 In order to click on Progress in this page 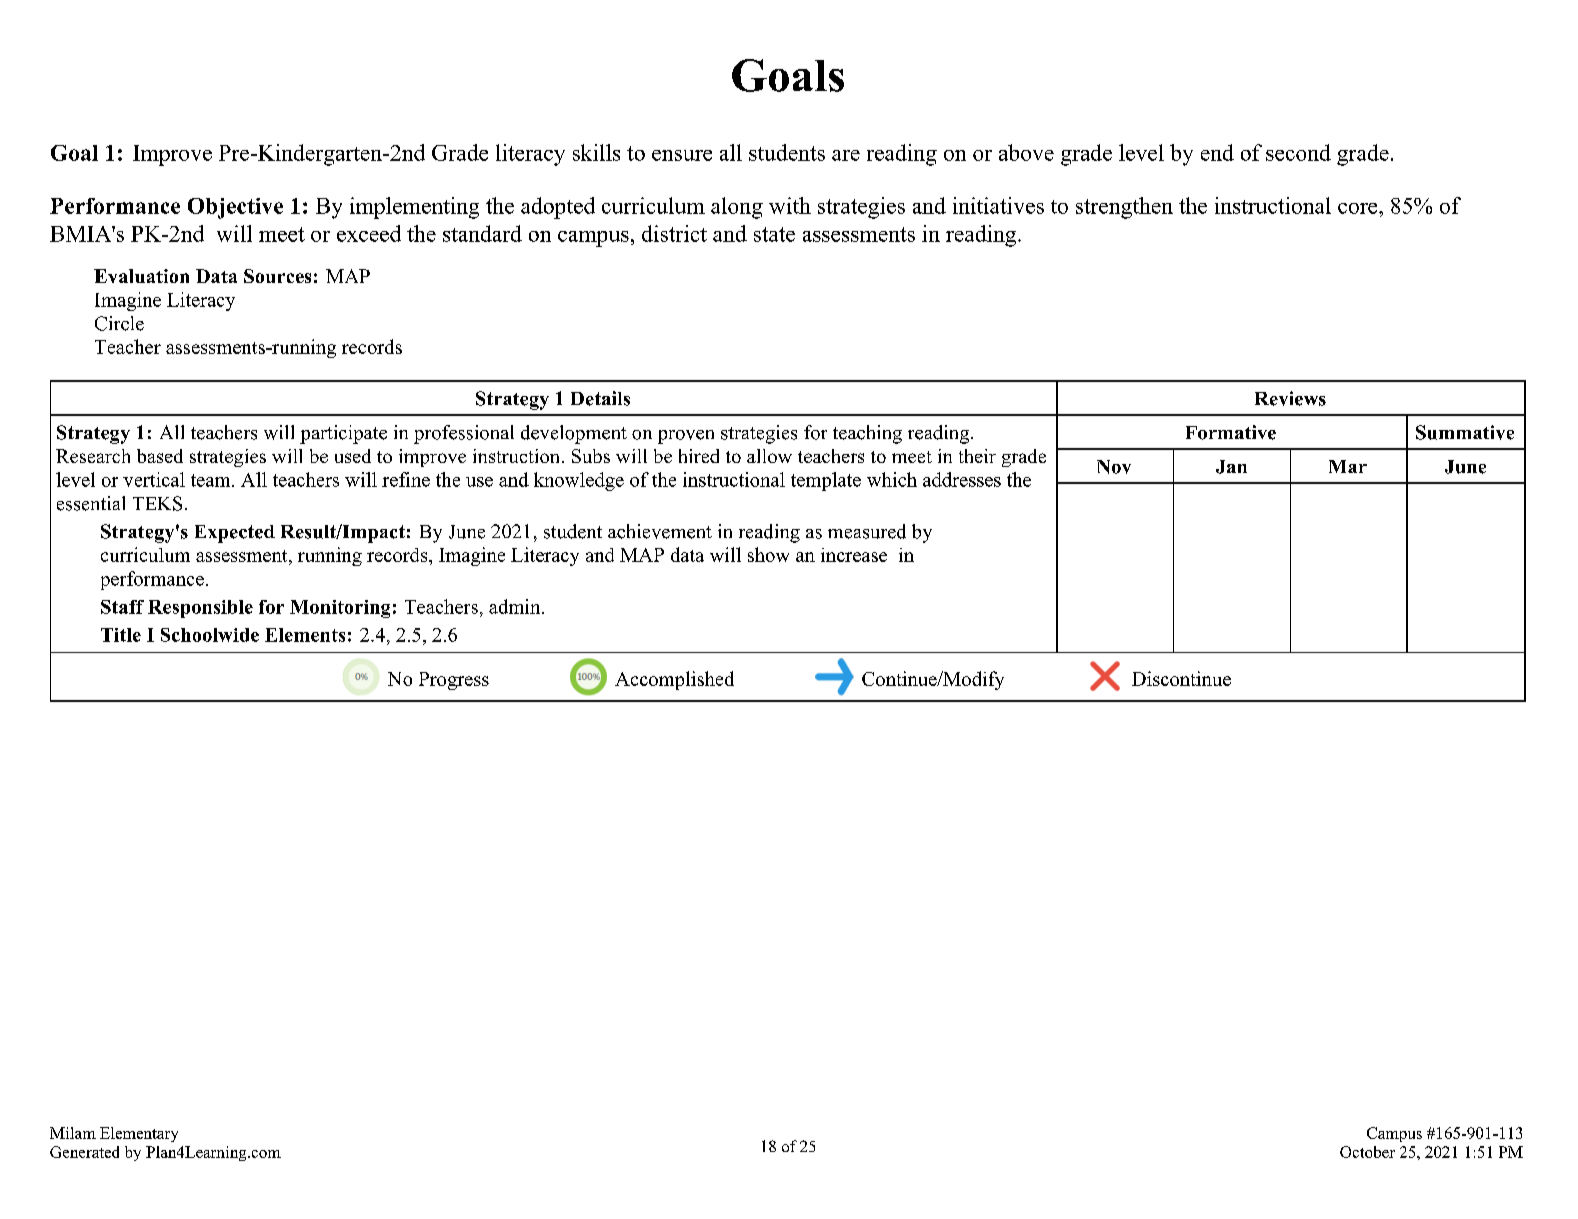, I will do `click(454, 681)`.
